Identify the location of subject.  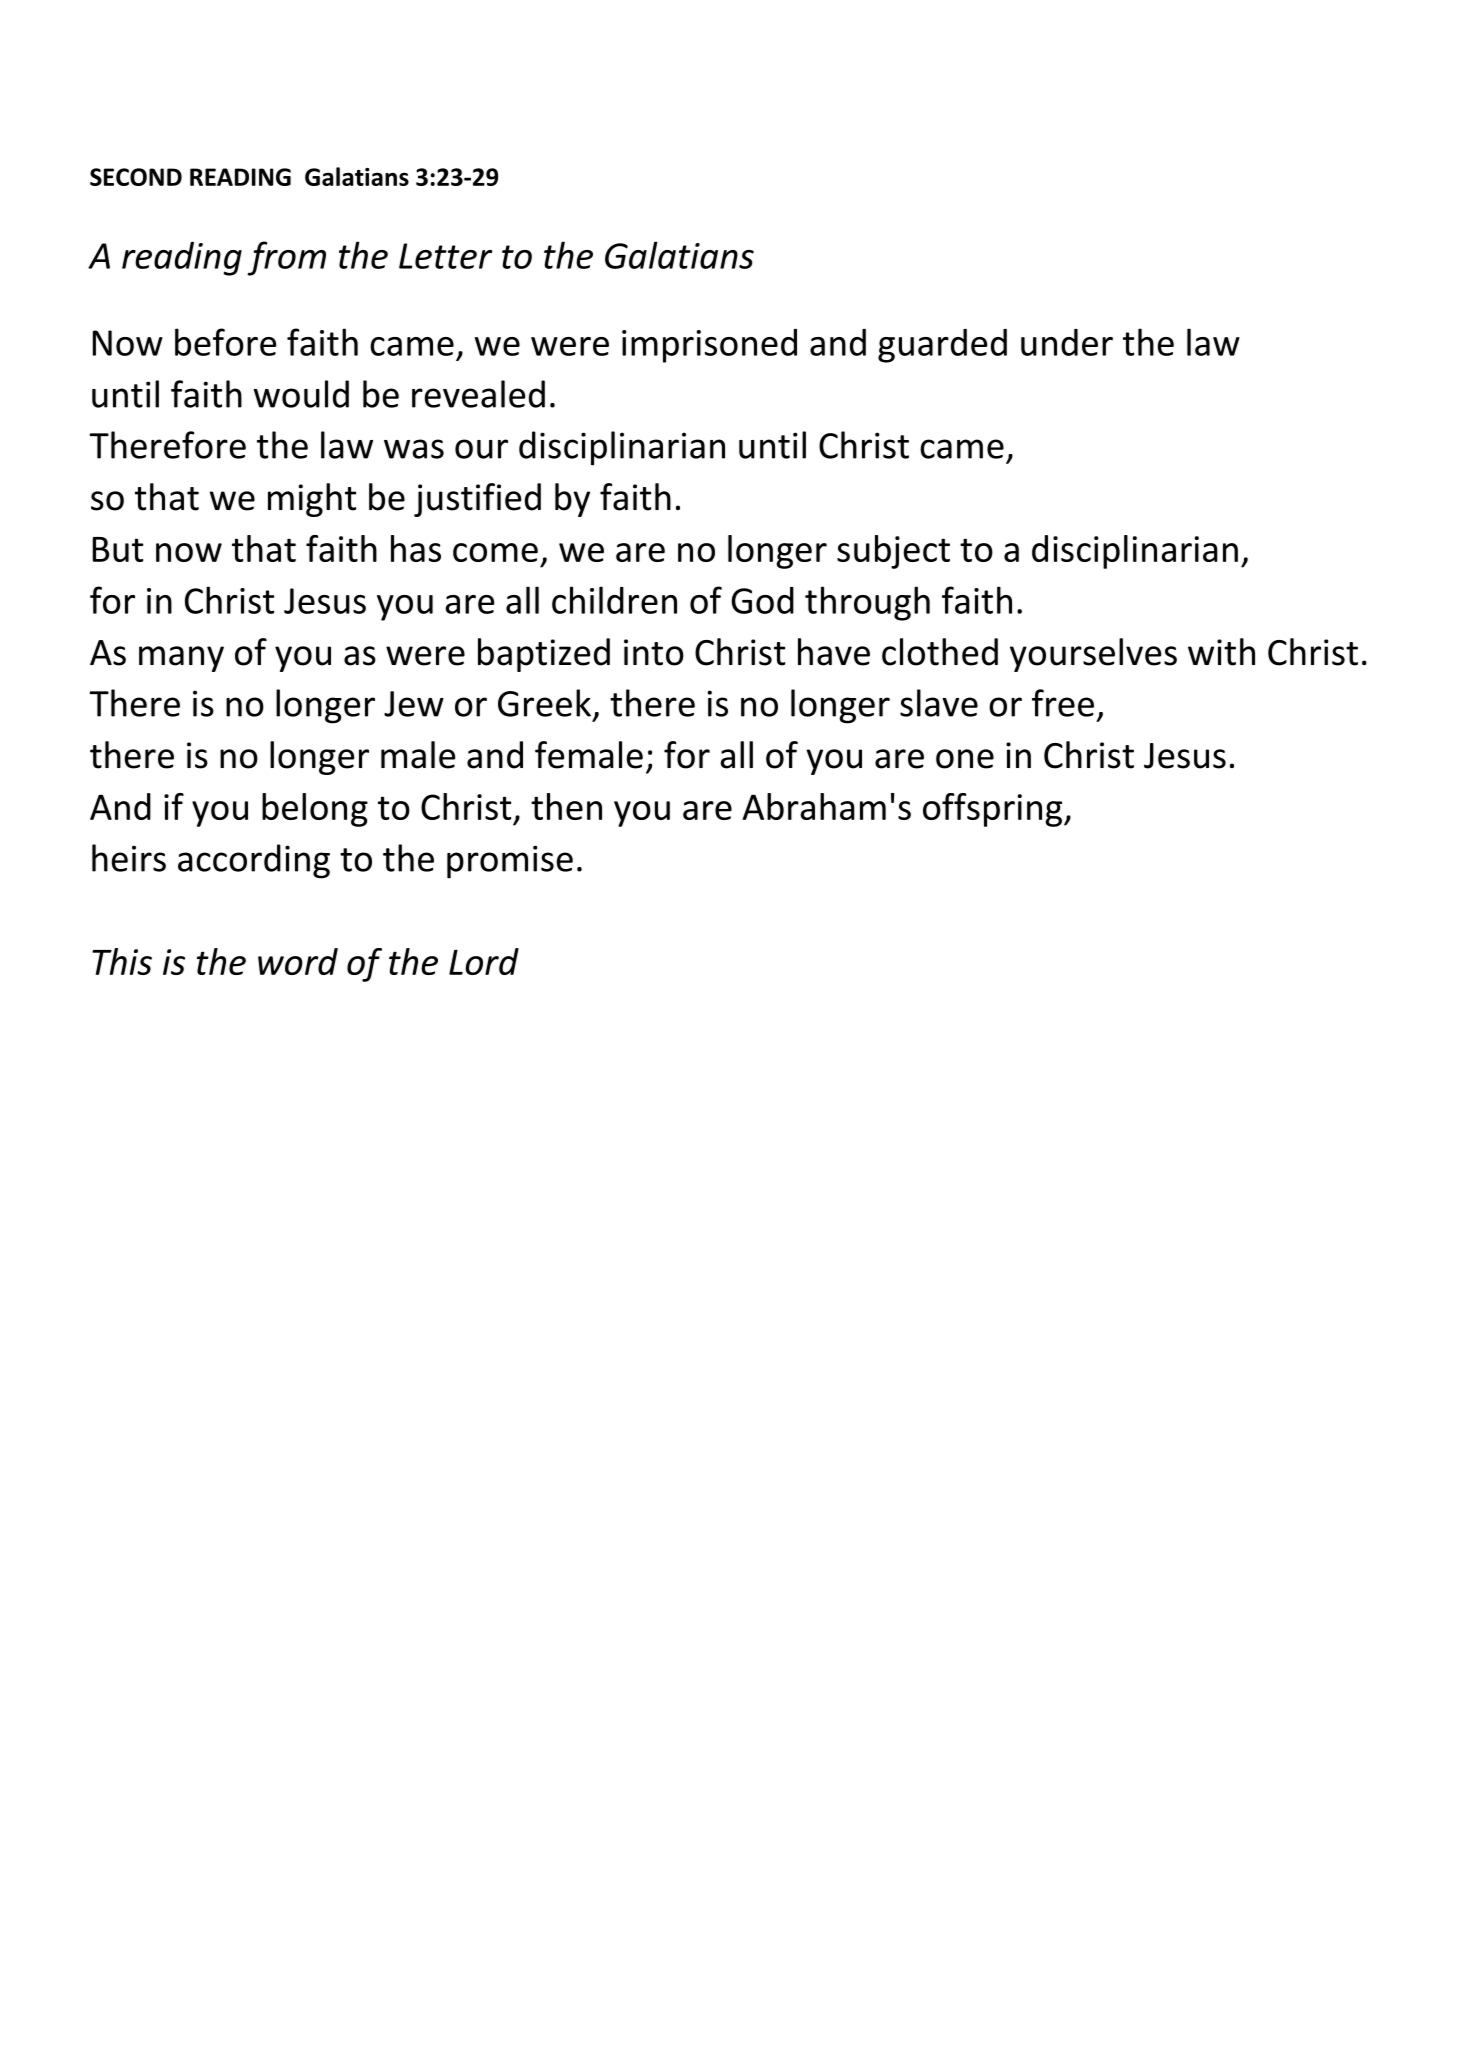
(893, 552).
